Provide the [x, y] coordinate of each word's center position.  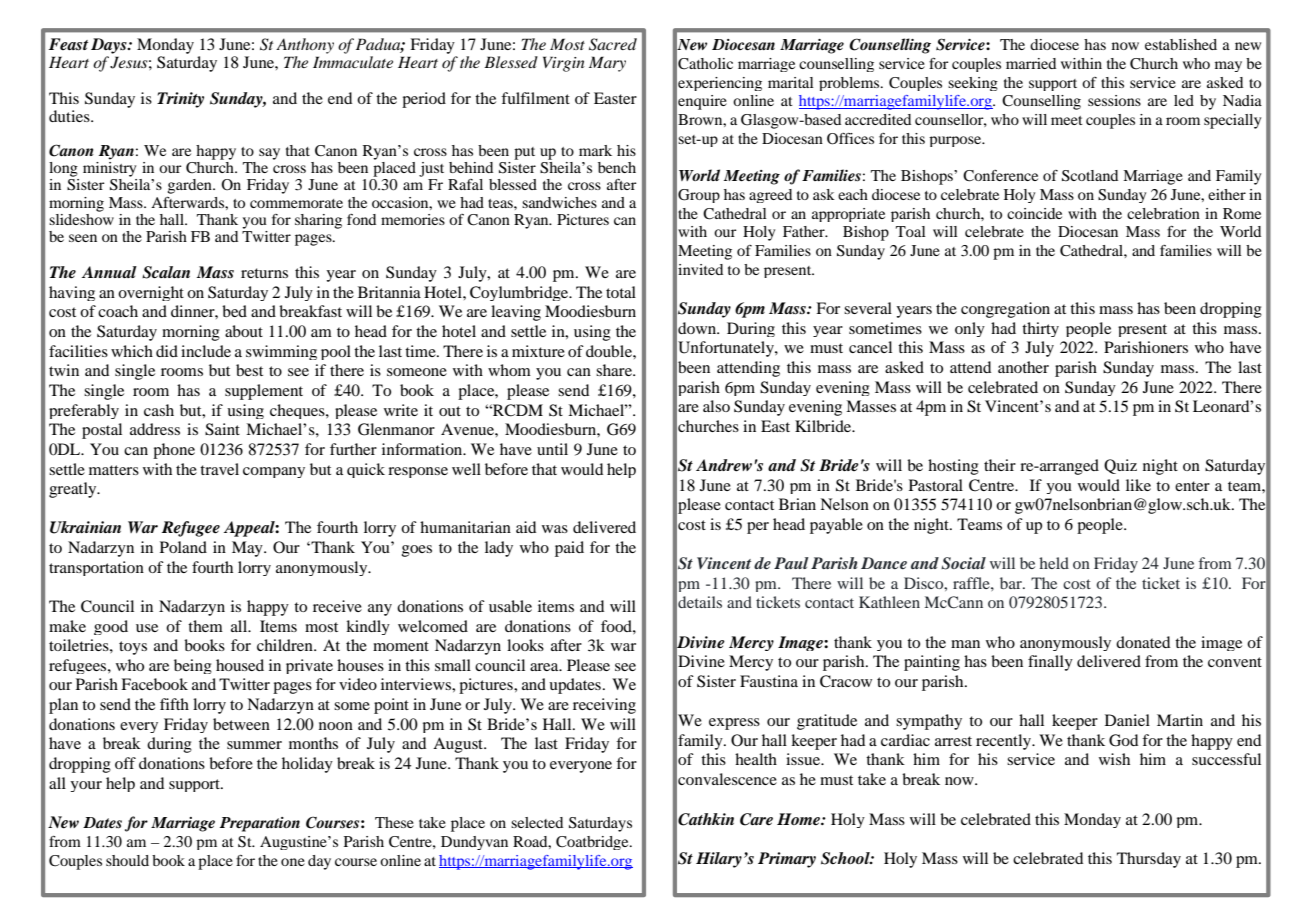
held [1054, 563]
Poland [183, 547]
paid [569, 549]
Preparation [260, 824]
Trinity [180, 100]
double [610, 351]
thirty [1040, 329]
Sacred [613, 44]
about [244, 331]
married [1031, 63]
